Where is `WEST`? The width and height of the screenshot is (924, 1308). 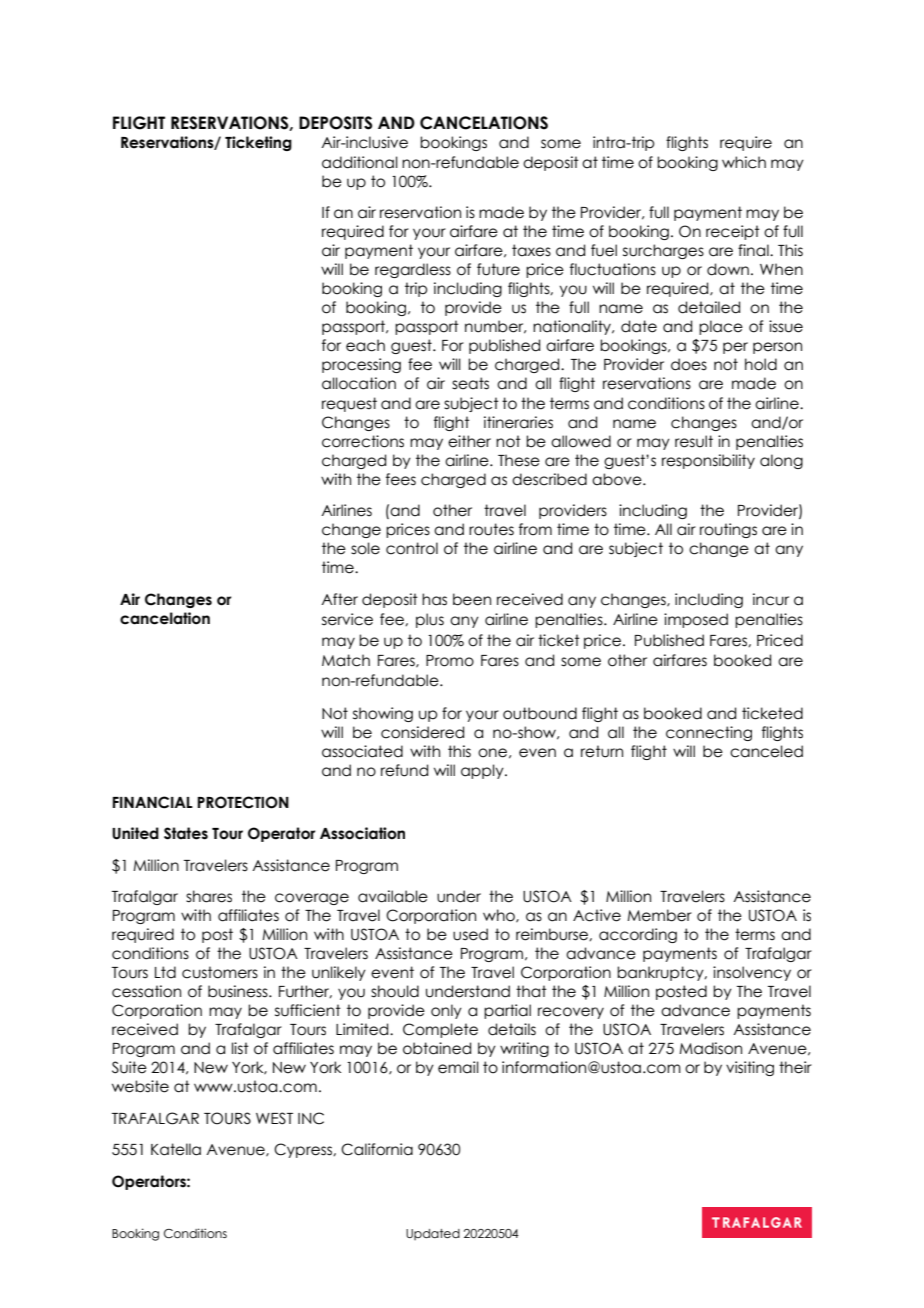 WEST is located at coordinates (274, 1118).
